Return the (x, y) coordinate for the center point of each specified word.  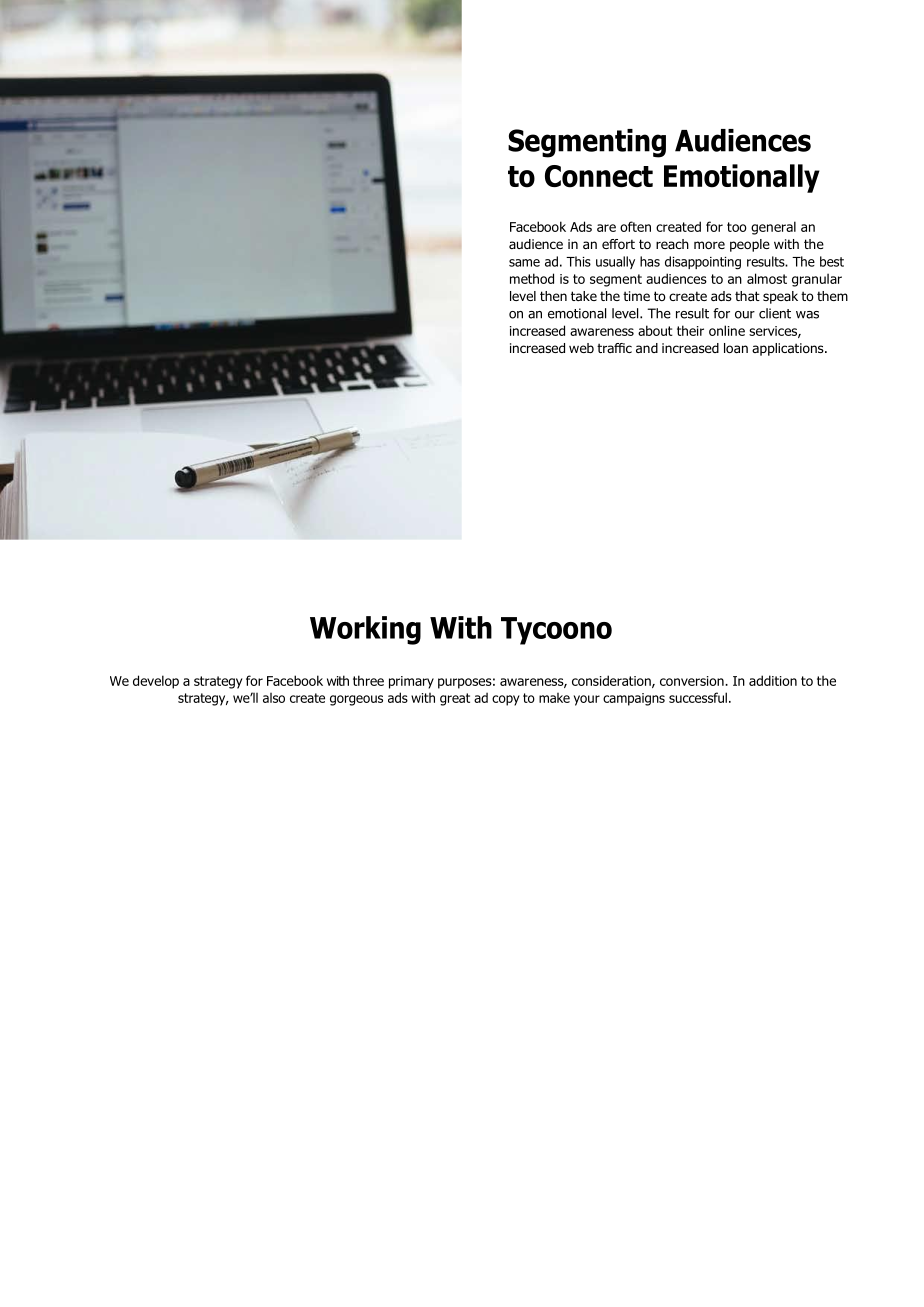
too (737, 227)
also (274, 698)
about (655, 330)
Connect (599, 176)
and (647, 348)
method (532, 278)
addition (773, 680)
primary (411, 682)
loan (736, 348)
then (553, 296)
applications (789, 349)
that (747, 296)
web (581, 348)
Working (365, 630)
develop (156, 682)
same (524, 263)
